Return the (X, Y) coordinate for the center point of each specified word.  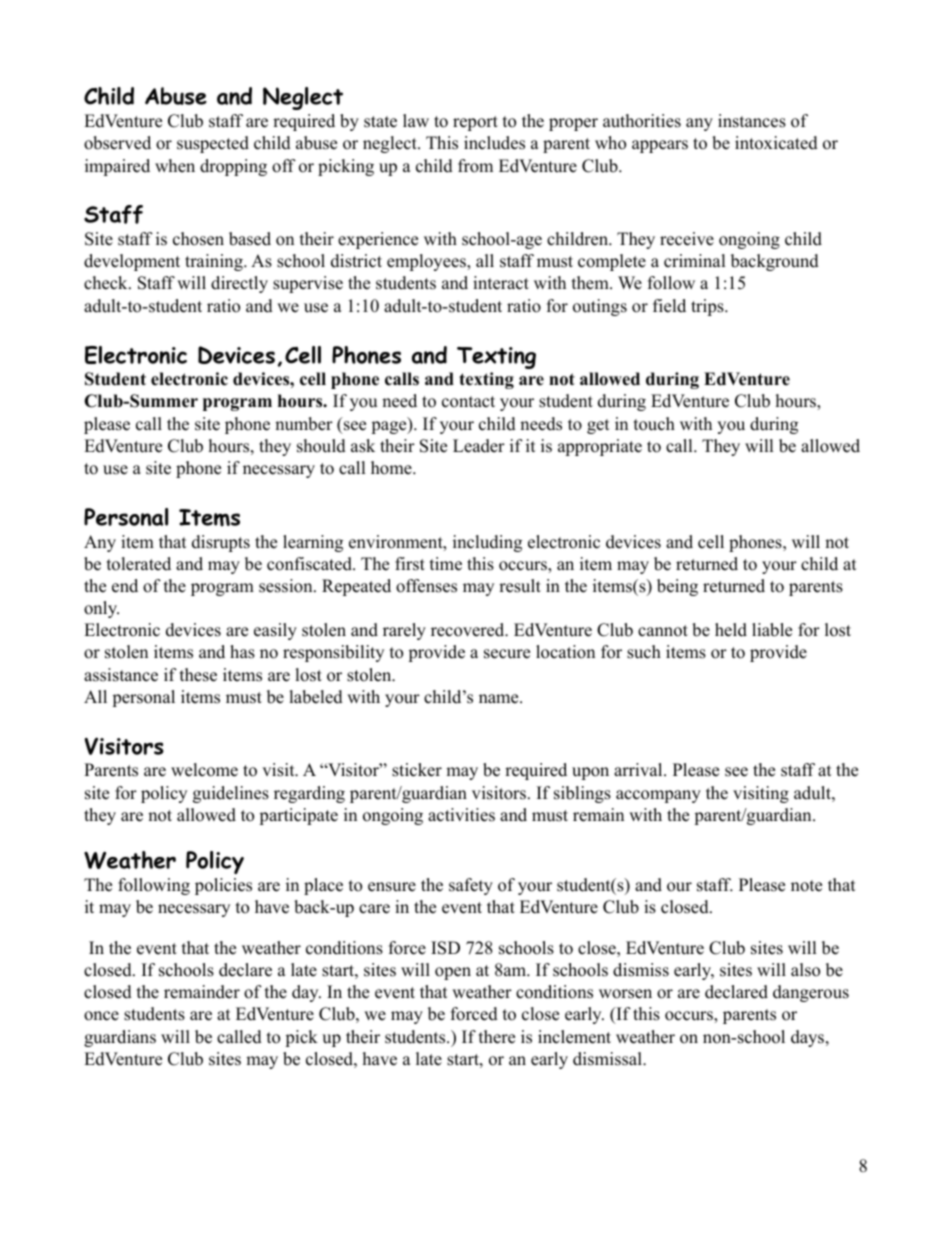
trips (708, 307)
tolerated (139, 564)
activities (461, 815)
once (101, 1016)
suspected (213, 144)
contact (468, 402)
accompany (658, 796)
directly (239, 284)
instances (752, 121)
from (475, 166)
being (677, 587)
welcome (204, 770)
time (446, 564)
